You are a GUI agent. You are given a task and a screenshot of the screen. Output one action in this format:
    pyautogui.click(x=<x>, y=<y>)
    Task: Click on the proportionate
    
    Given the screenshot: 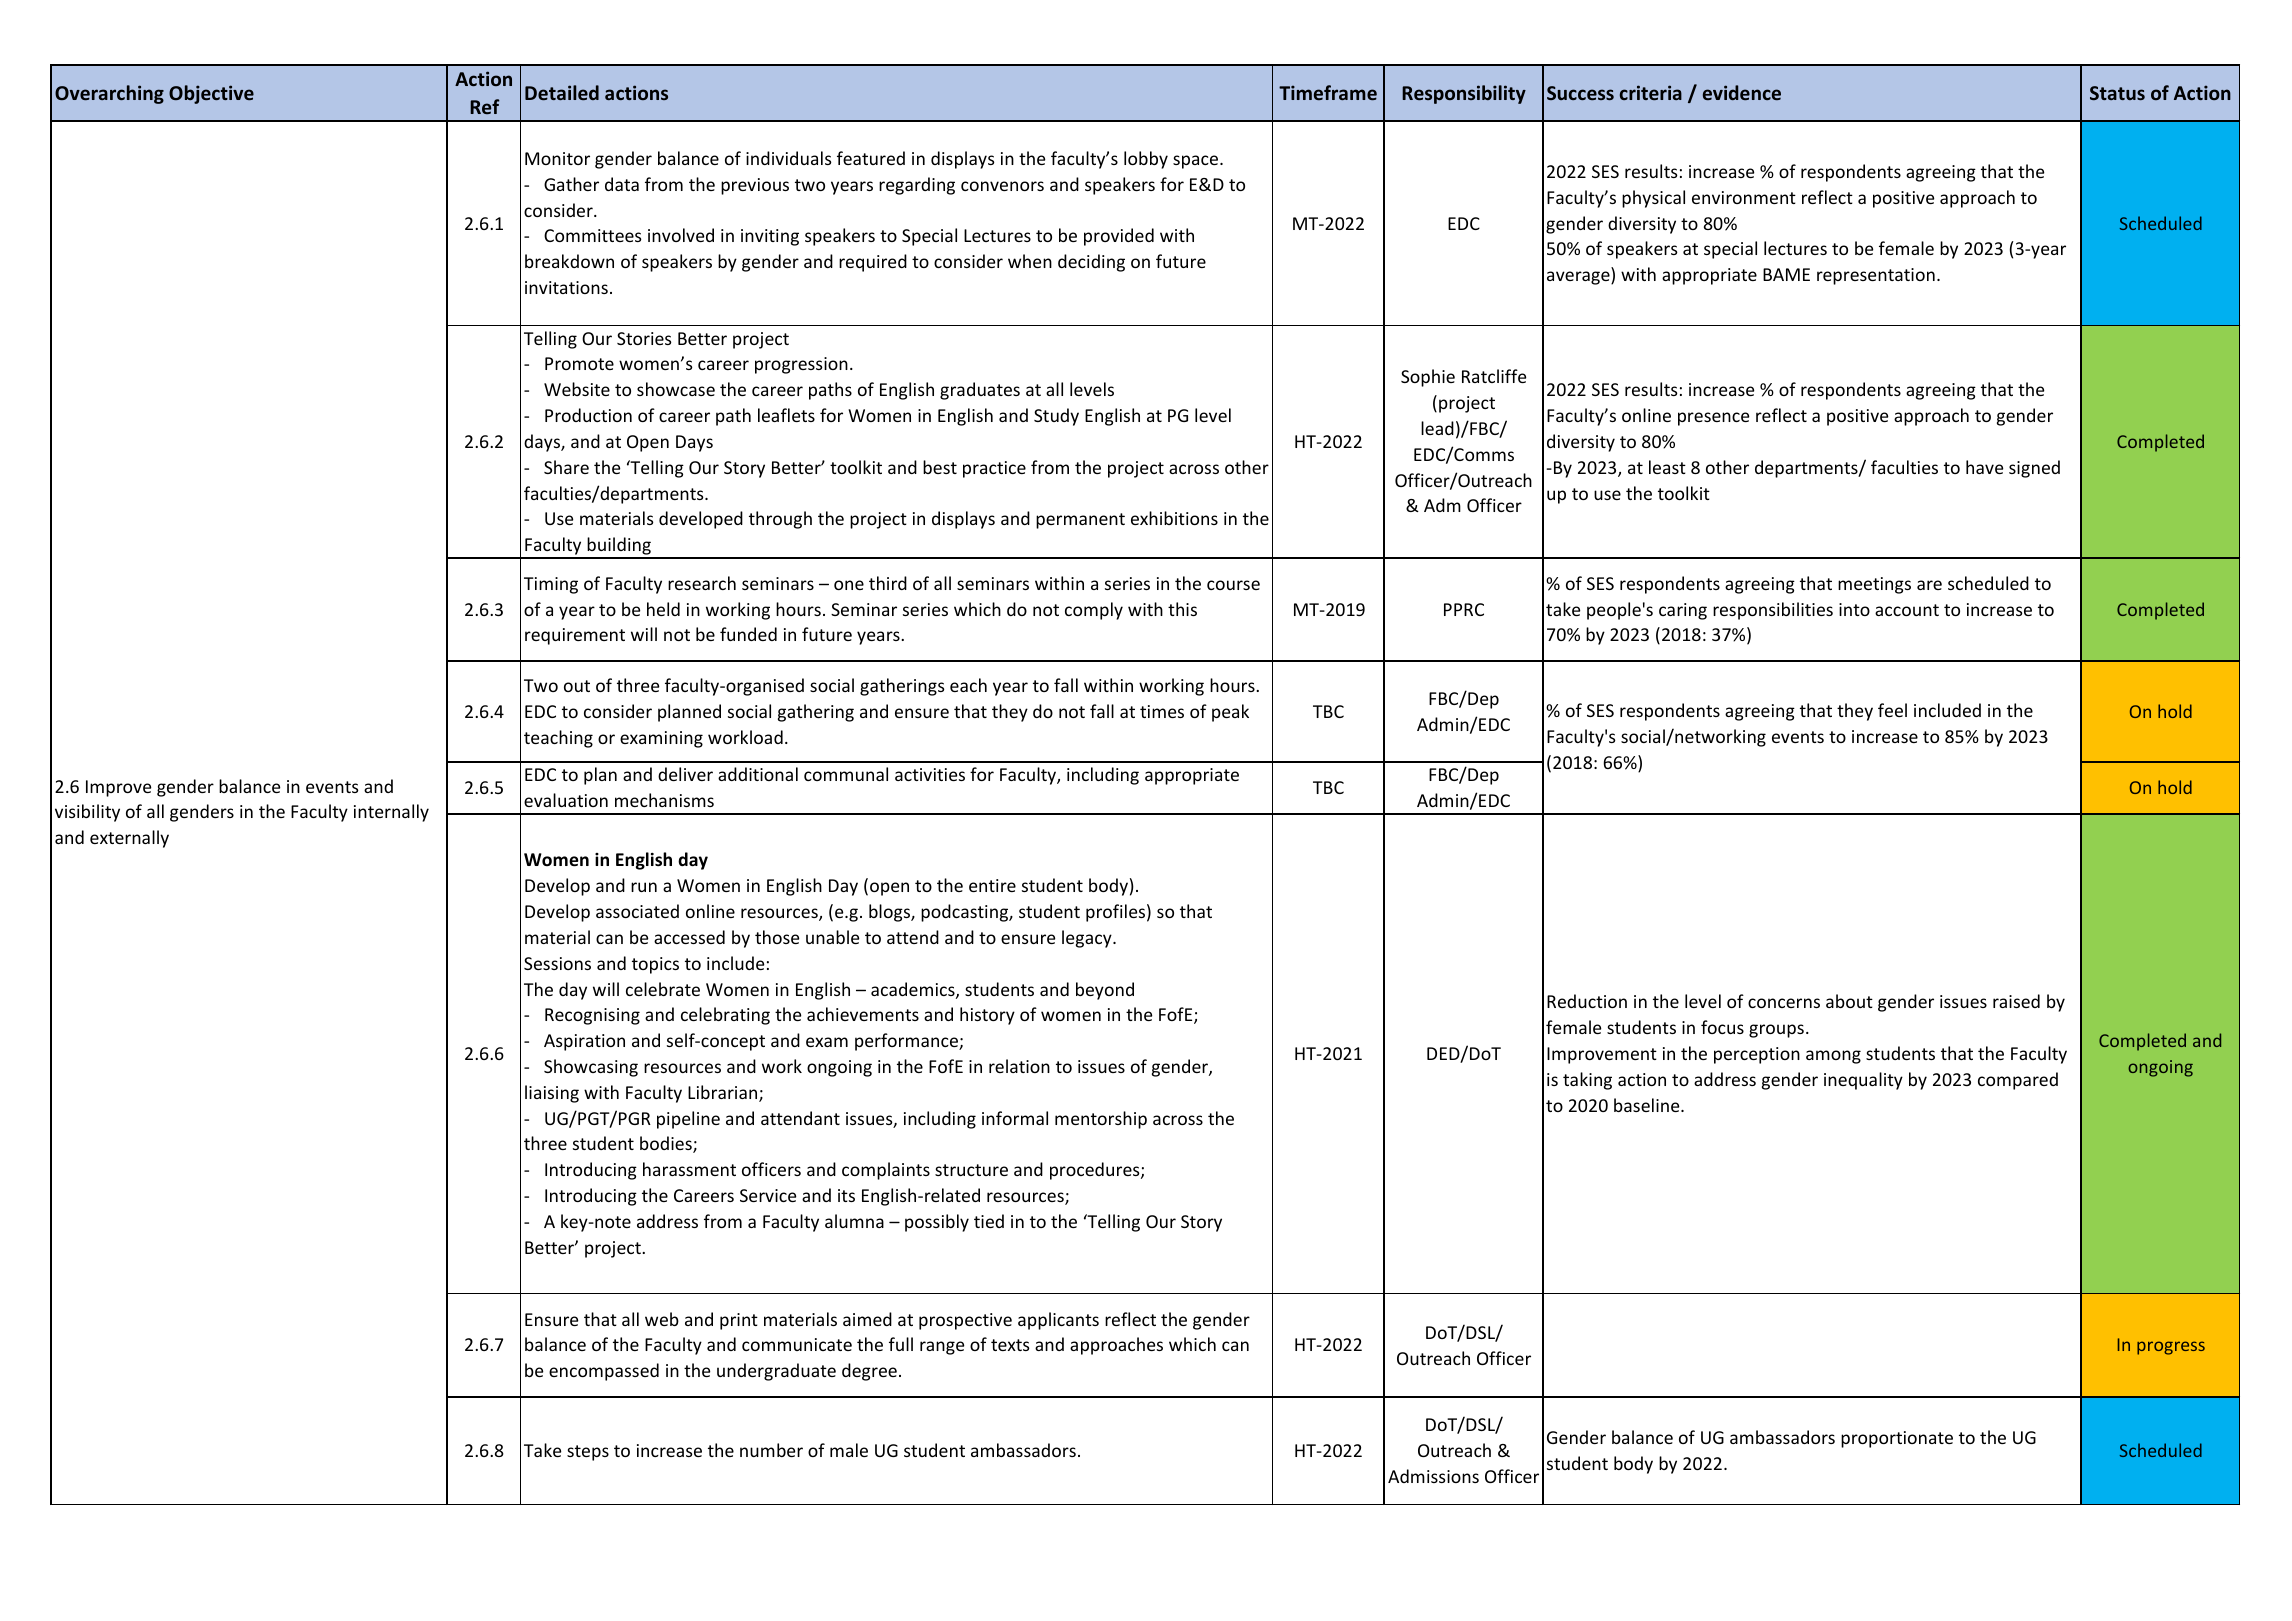 What is the action you would take?
    pyautogui.click(x=1897, y=1439)
